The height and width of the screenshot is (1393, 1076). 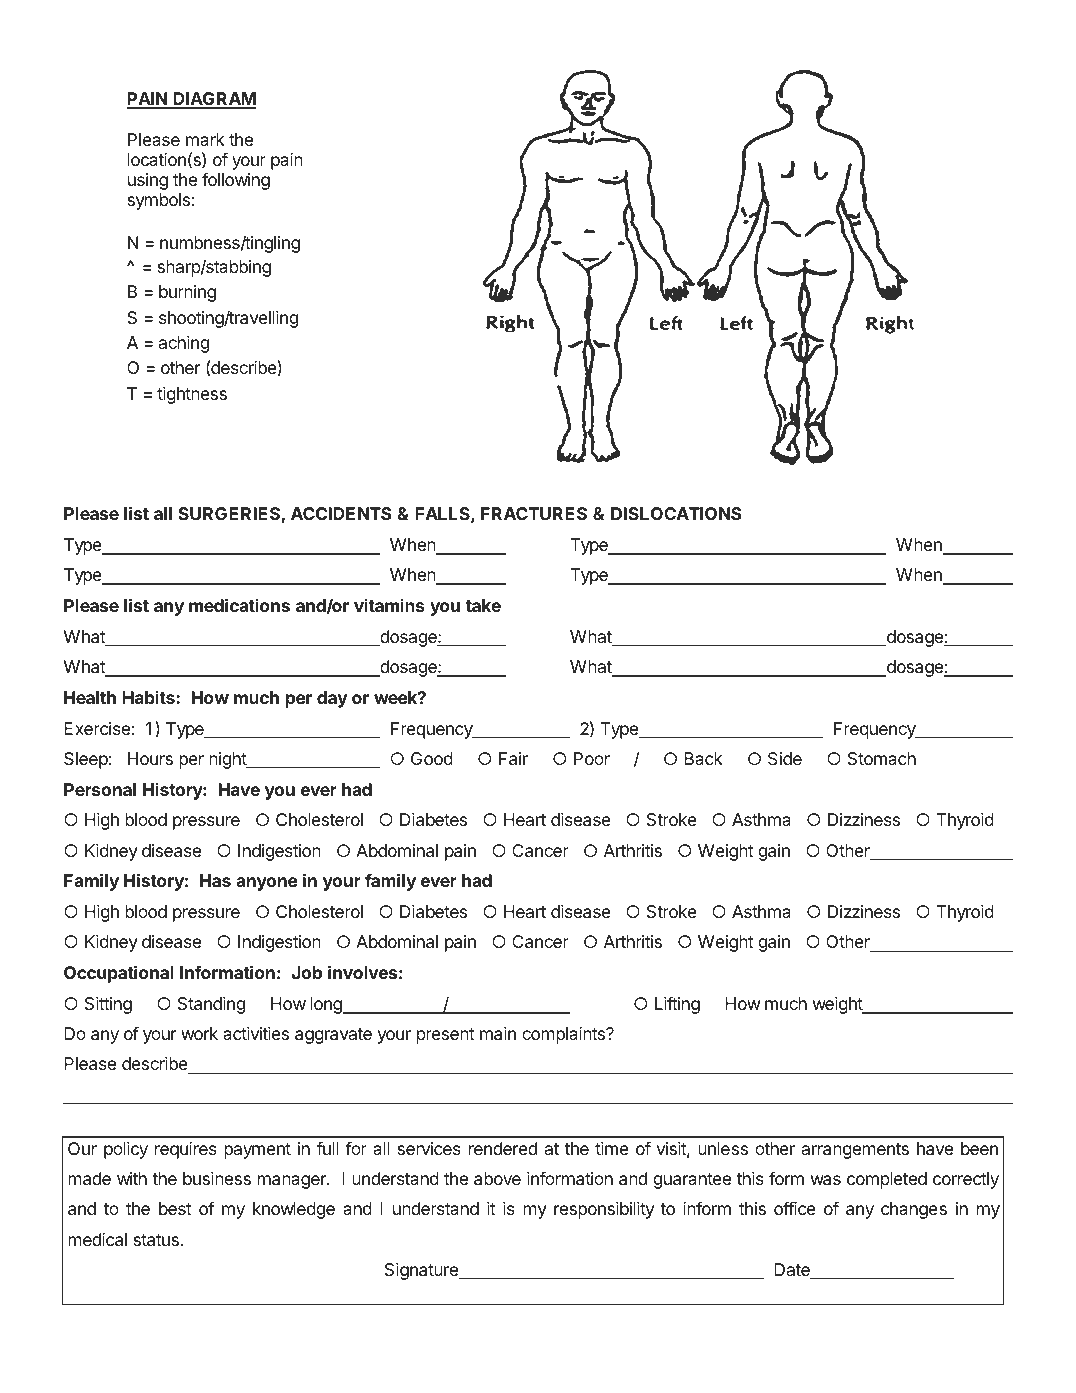 What do you see at coordinates (156, 1240) in the screenshot?
I see `status` at bounding box center [156, 1240].
